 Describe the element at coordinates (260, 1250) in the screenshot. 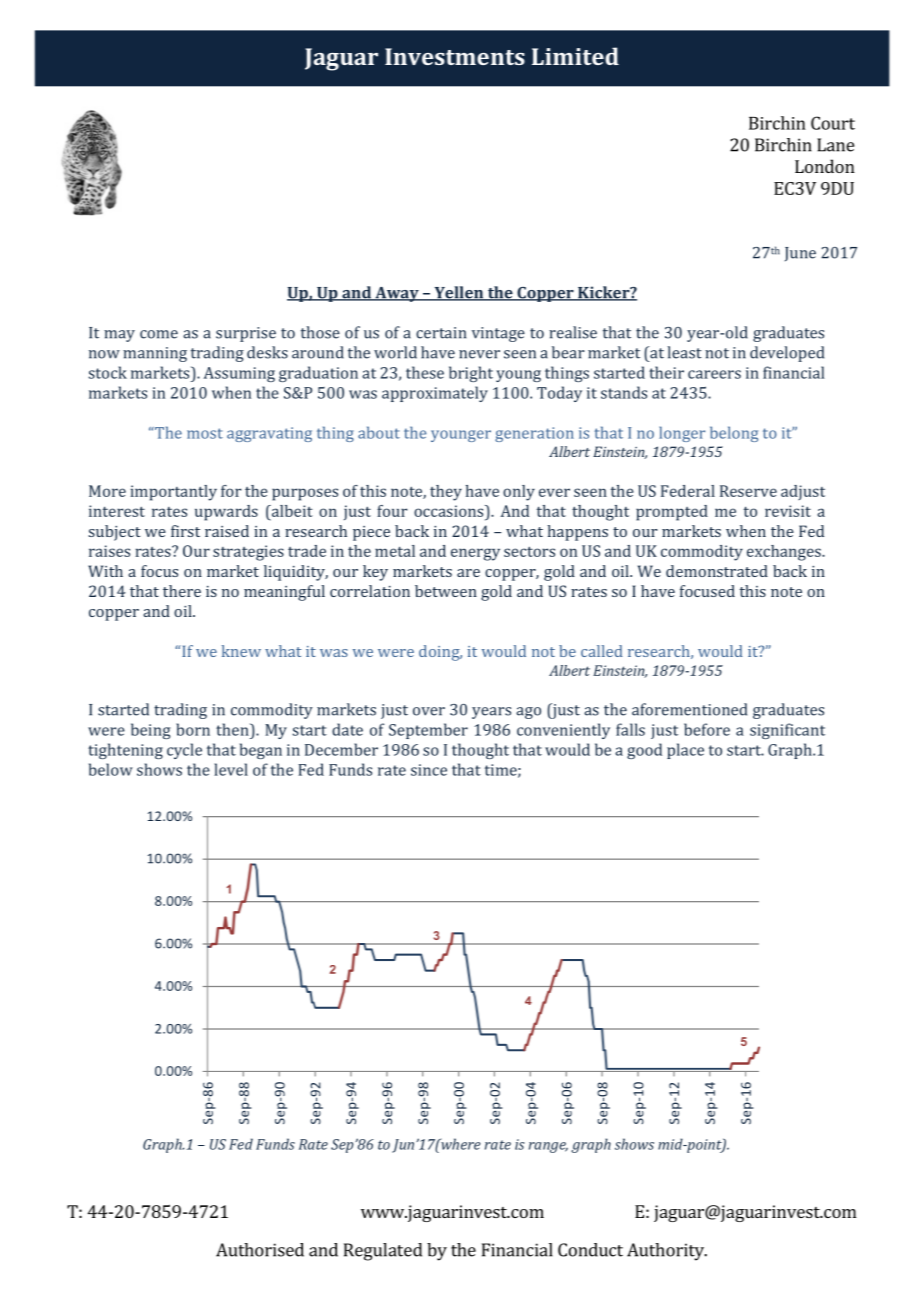

I see `Authorised` at that location.
